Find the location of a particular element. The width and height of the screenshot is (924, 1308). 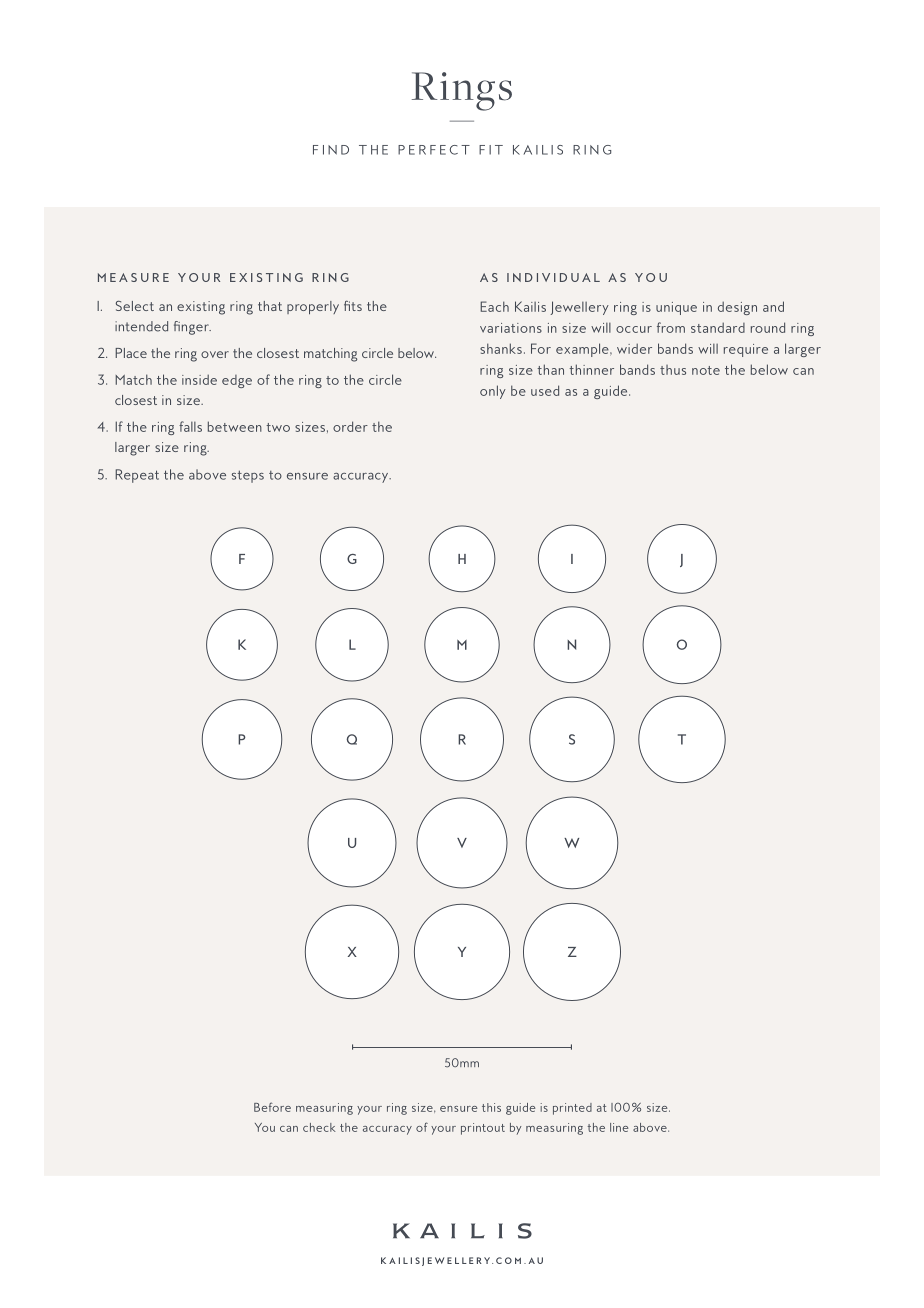

note is located at coordinates (706, 370).
